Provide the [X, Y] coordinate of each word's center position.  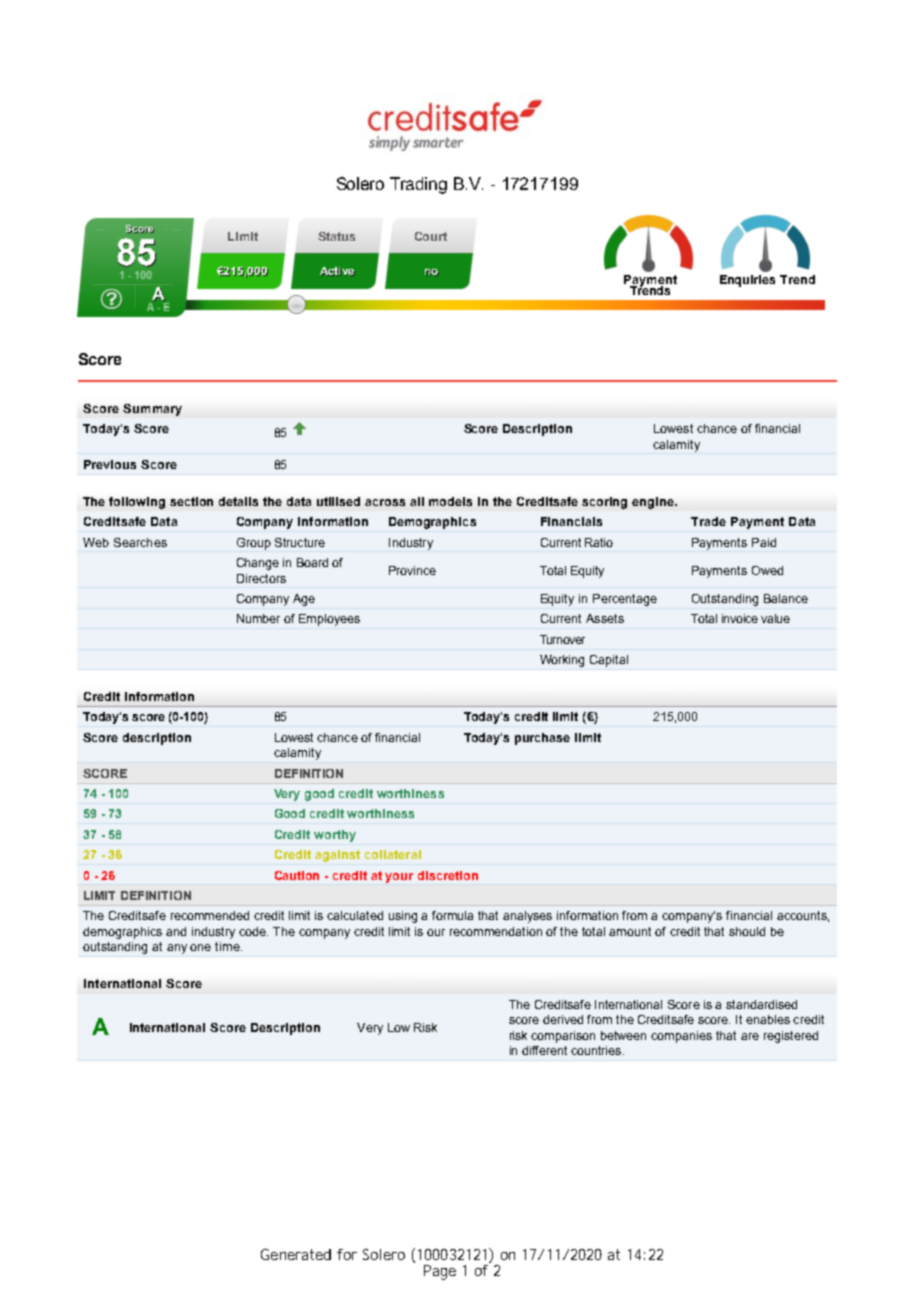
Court [431, 236]
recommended [210, 915]
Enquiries [747, 281]
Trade [708, 521]
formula [452, 915]
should [747, 931]
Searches [140, 542]
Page [440, 1272]
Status [336, 236]
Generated [296, 1254]
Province [412, 570]
